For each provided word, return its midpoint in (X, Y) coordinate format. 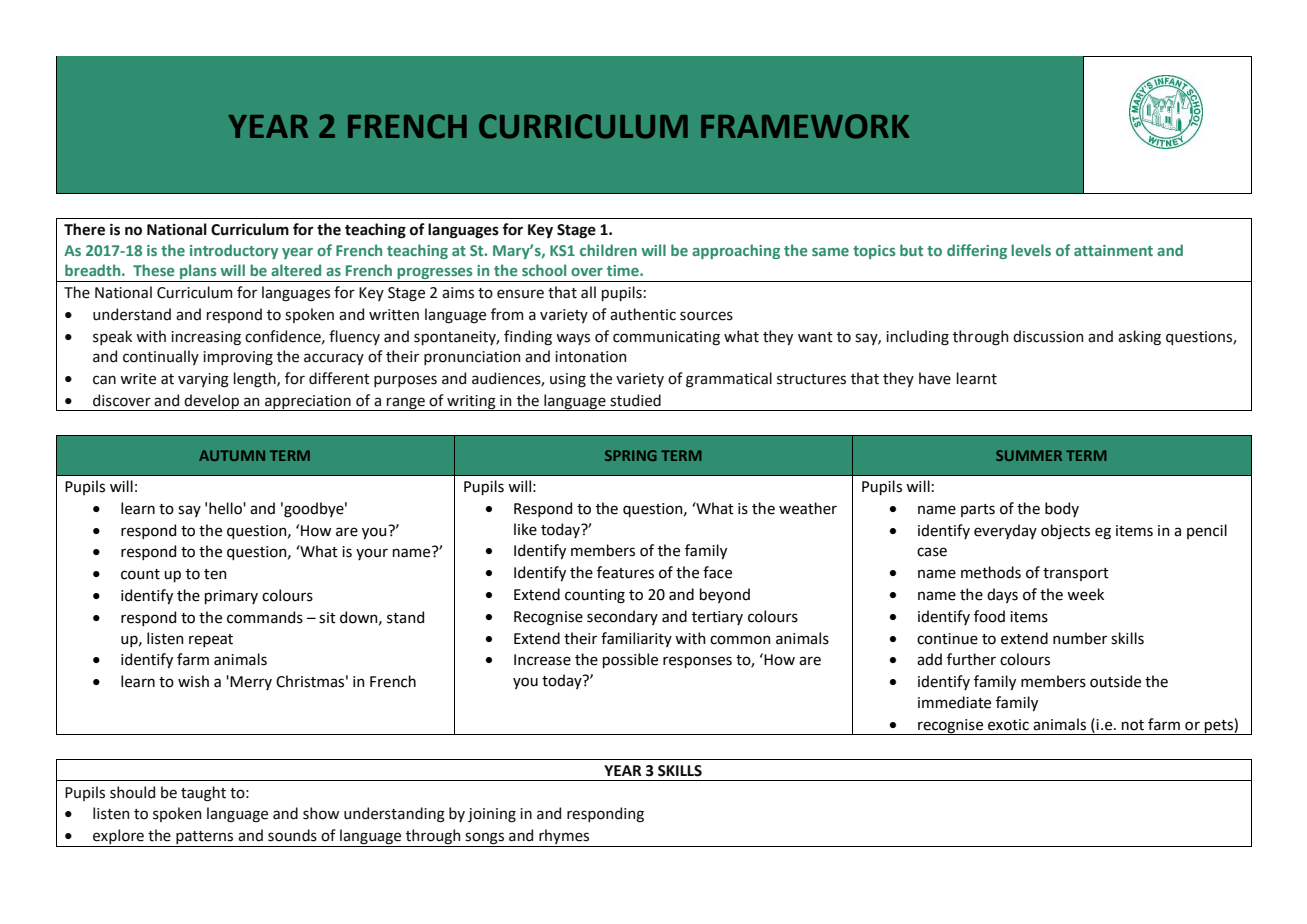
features (625, 572)
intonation (590, 357)
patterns (205, 839)
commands (265, 617)
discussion (1048, 336)
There (84, 229)
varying (203, 380)
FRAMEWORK (805, 126)
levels (1031, 250)
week (1085, 594)
